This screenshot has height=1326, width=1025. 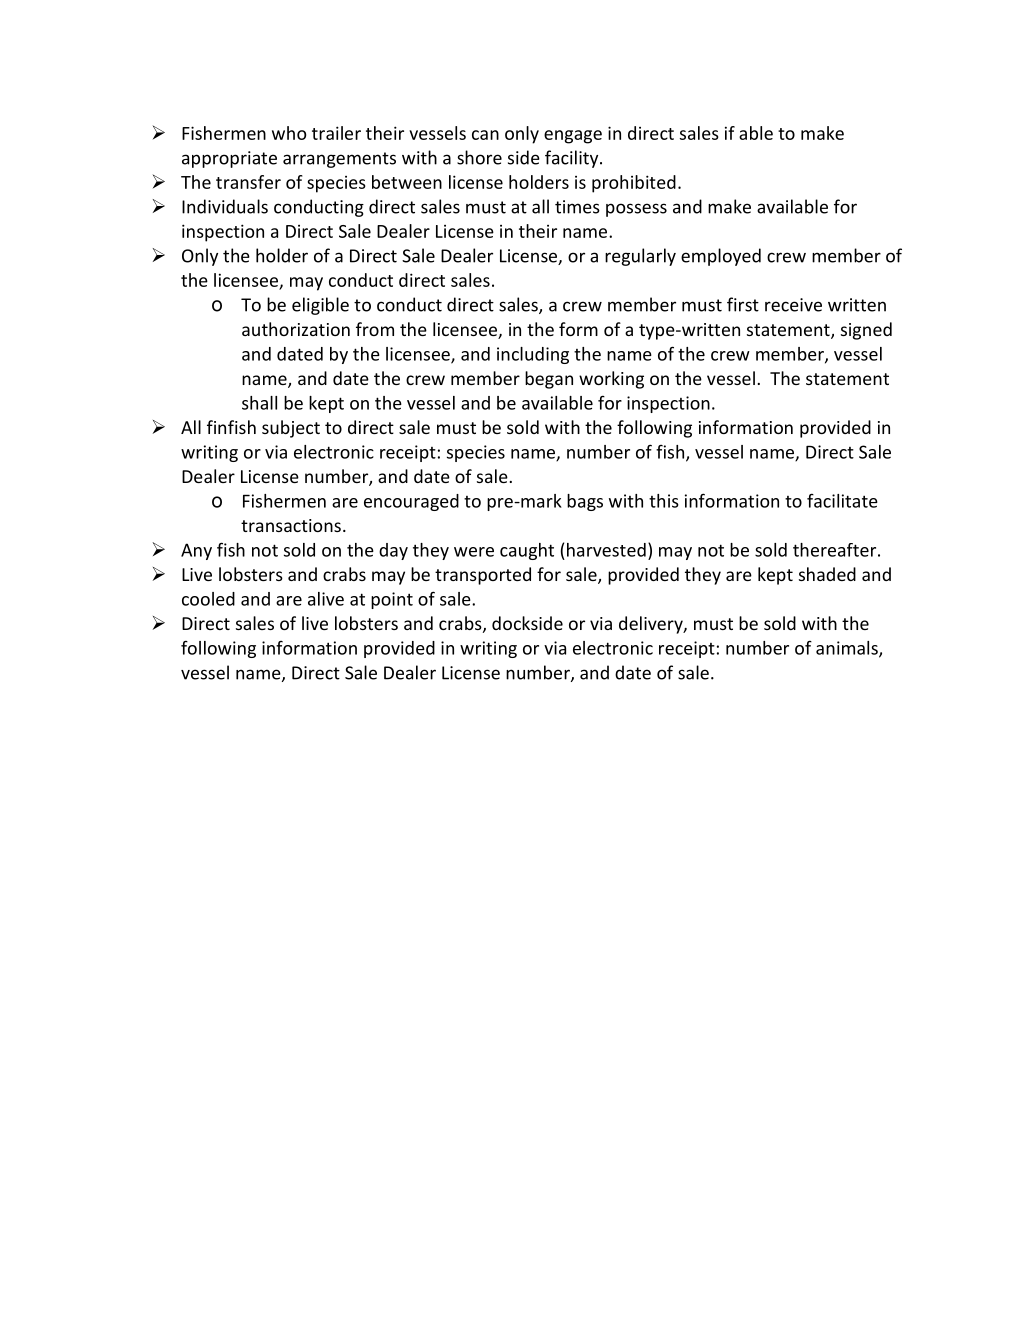 What do you see at coordinates (848, 649) in the screenshot?
I see `animals` at bounding box center [848, 649].
